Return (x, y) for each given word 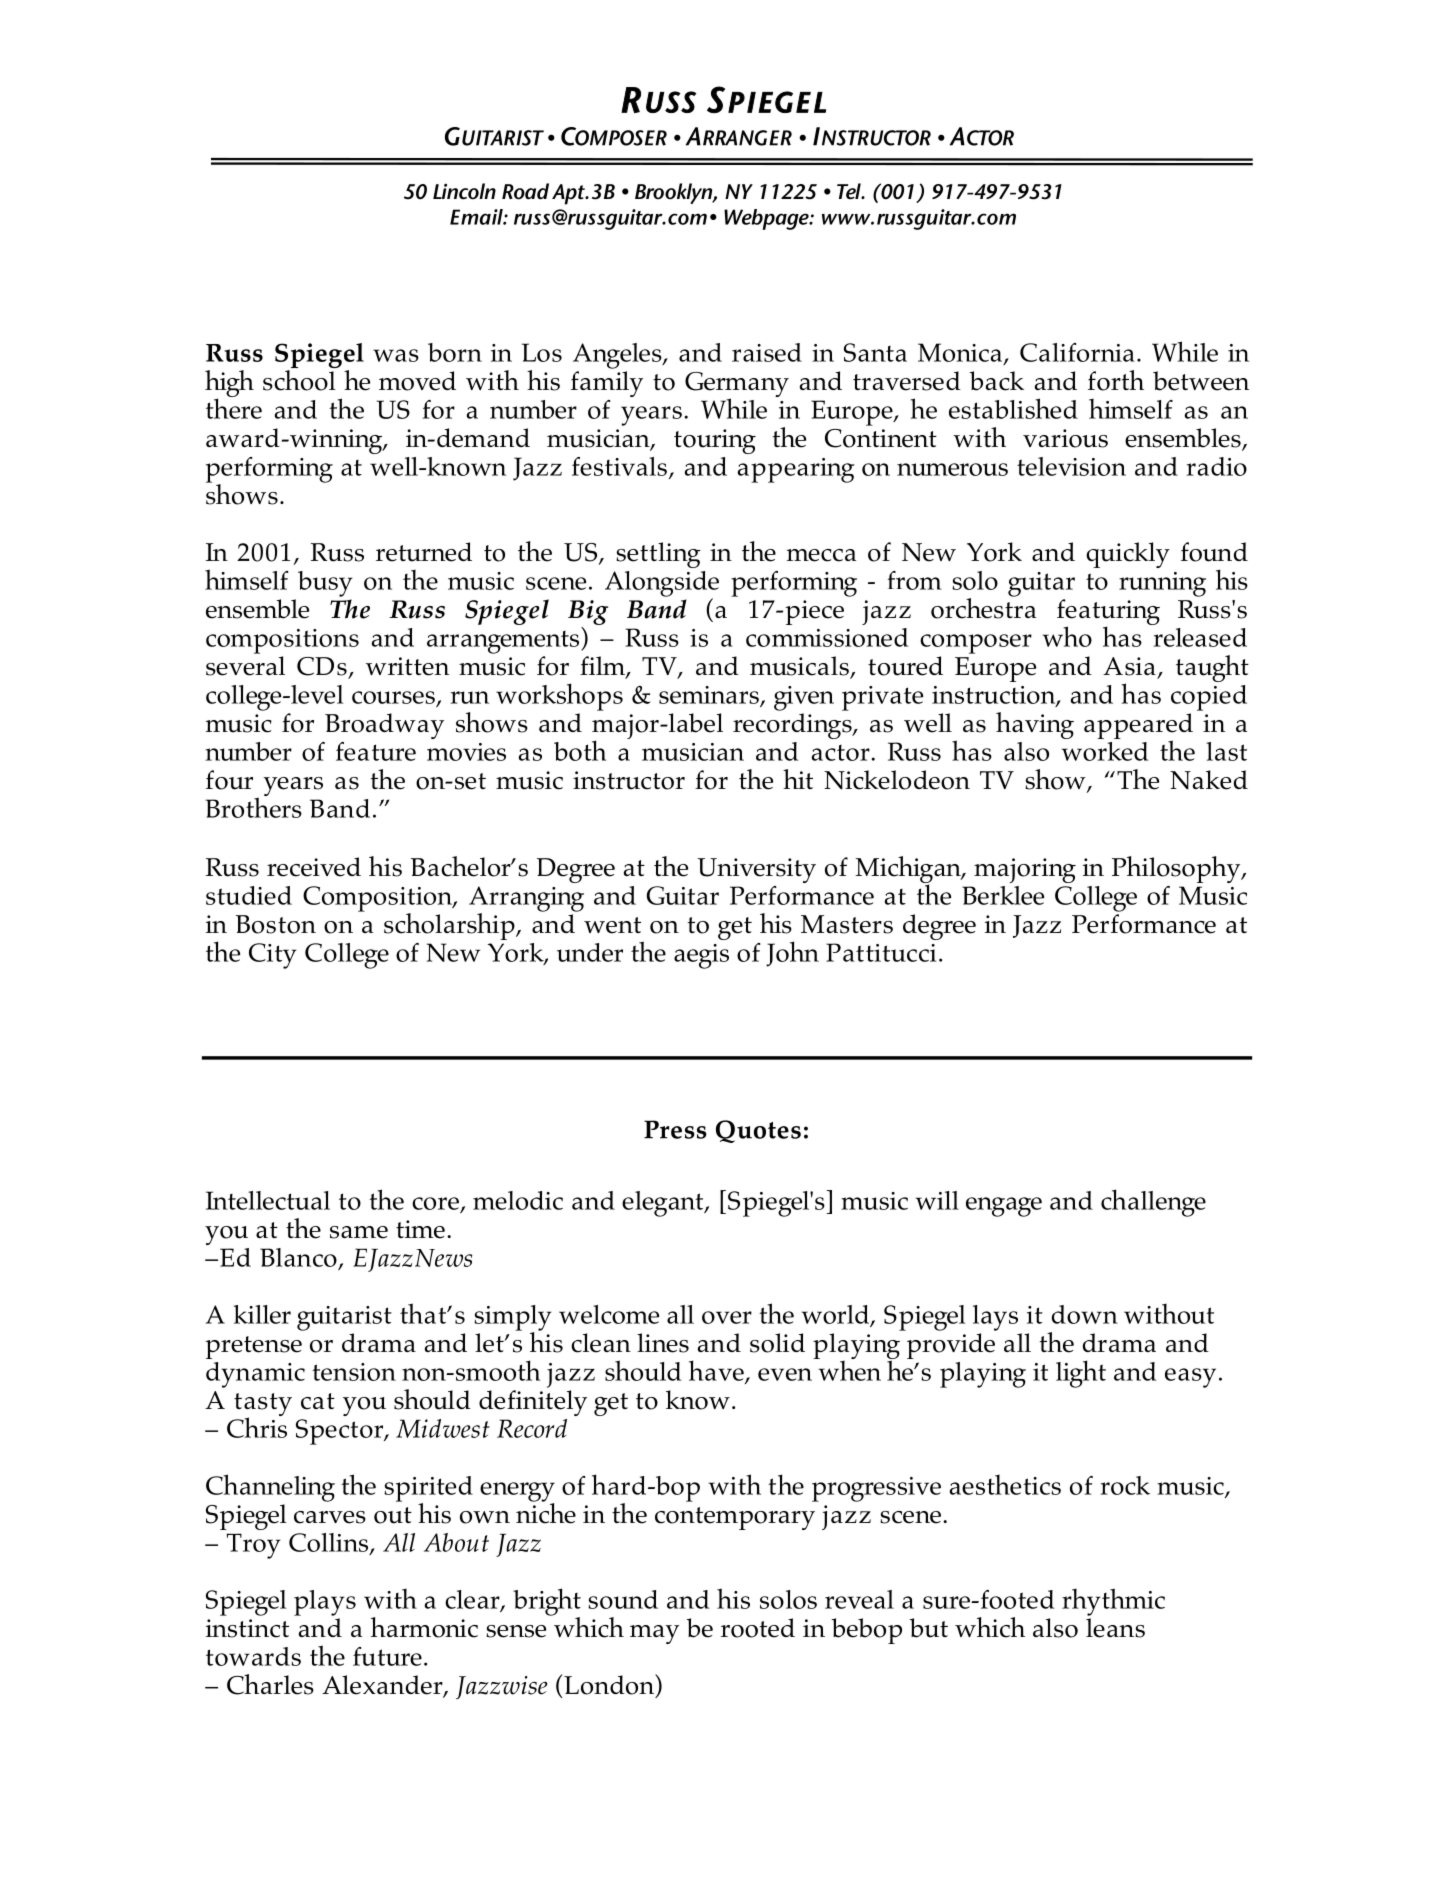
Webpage (767, 219)
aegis (701, 956)
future (387, 1656)
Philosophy (1177, 869)
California (1077, 352)
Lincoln (464, 191)
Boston (276, 924)
